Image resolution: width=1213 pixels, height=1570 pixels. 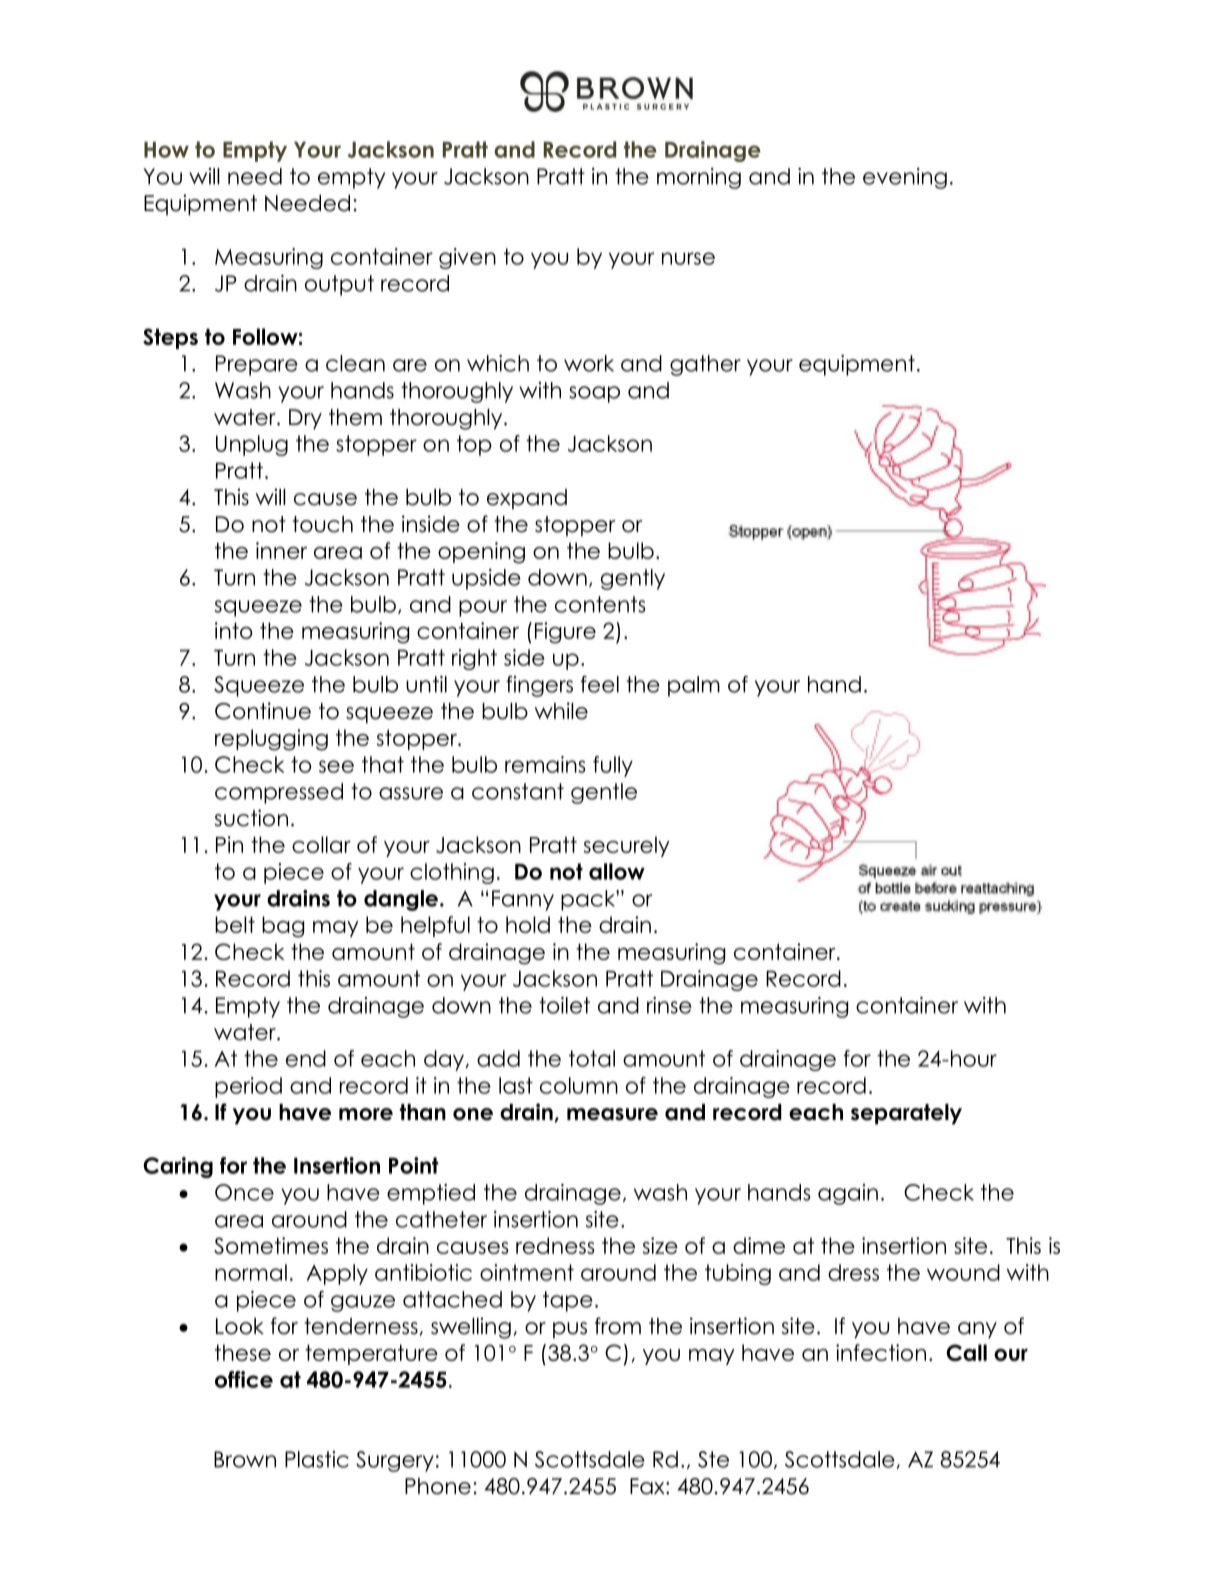 What do you see at coordinates (705, 365) in the document?
I see `gather` at bounding box center [705, 365].
